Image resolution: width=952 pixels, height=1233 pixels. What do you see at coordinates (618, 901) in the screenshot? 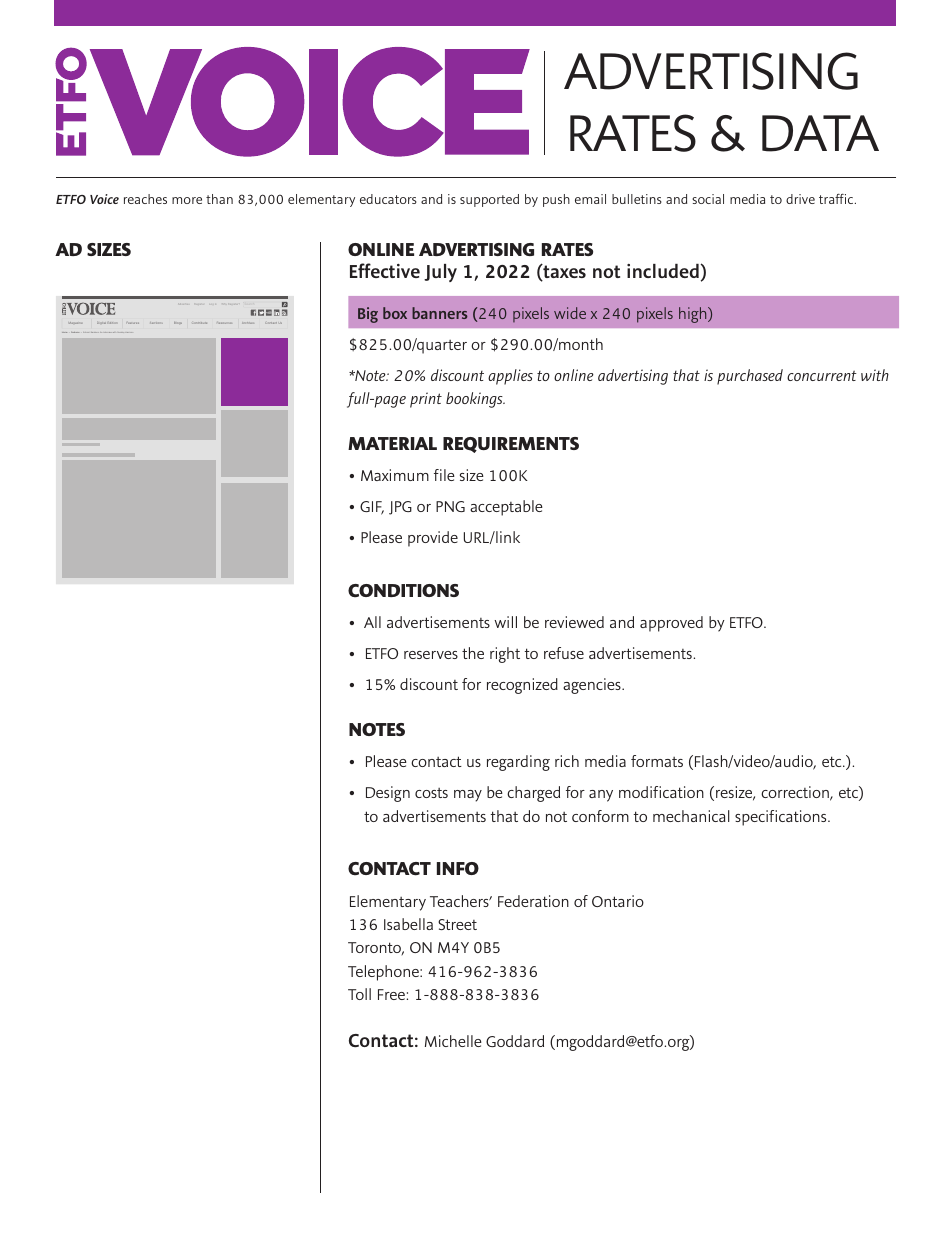
I see `Ontario` at bounding box center [618, 901].
